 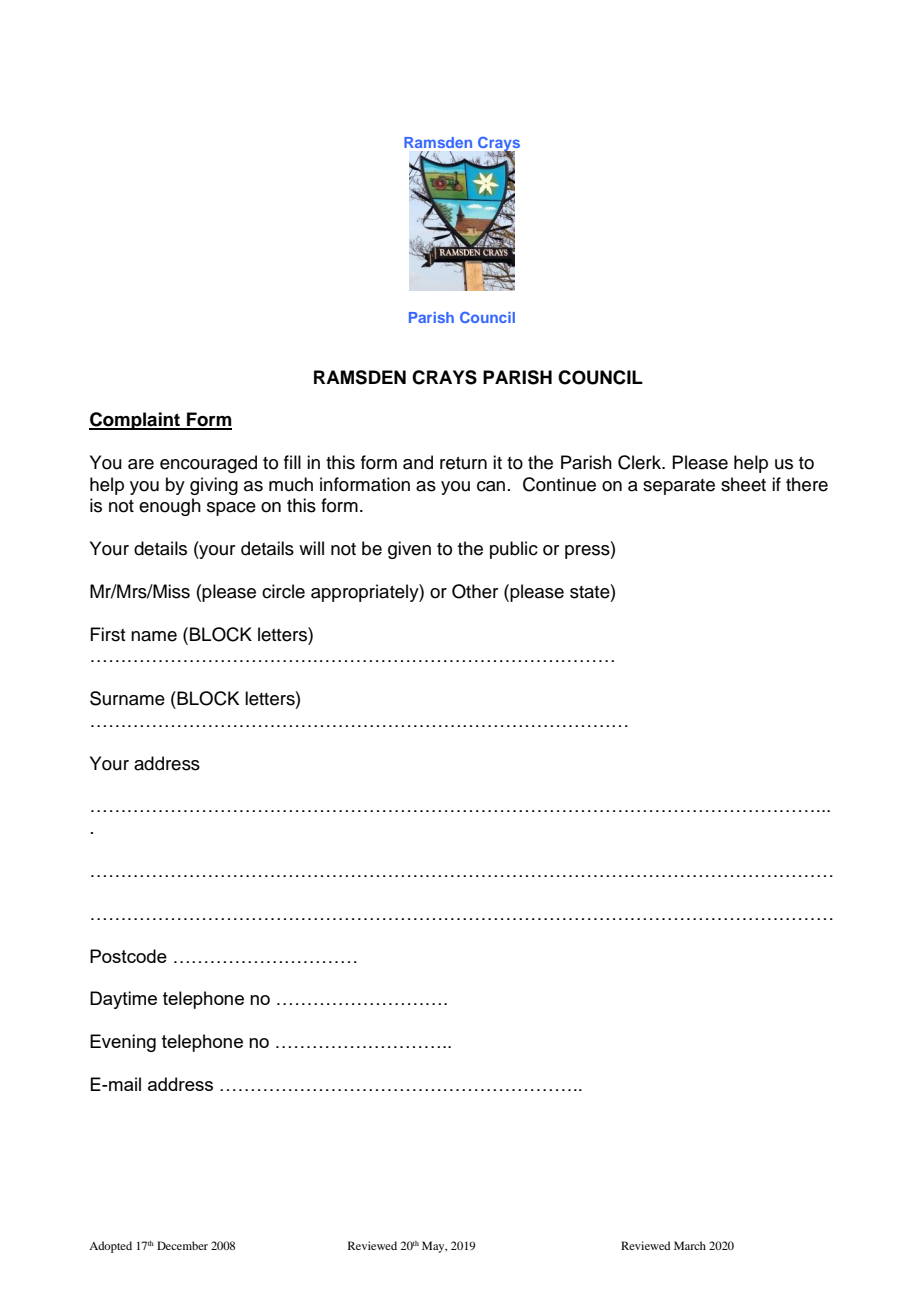 What do you see at coordinates (743, 484) in the image?
I see `sheet` at bounding box center [743, 484].
